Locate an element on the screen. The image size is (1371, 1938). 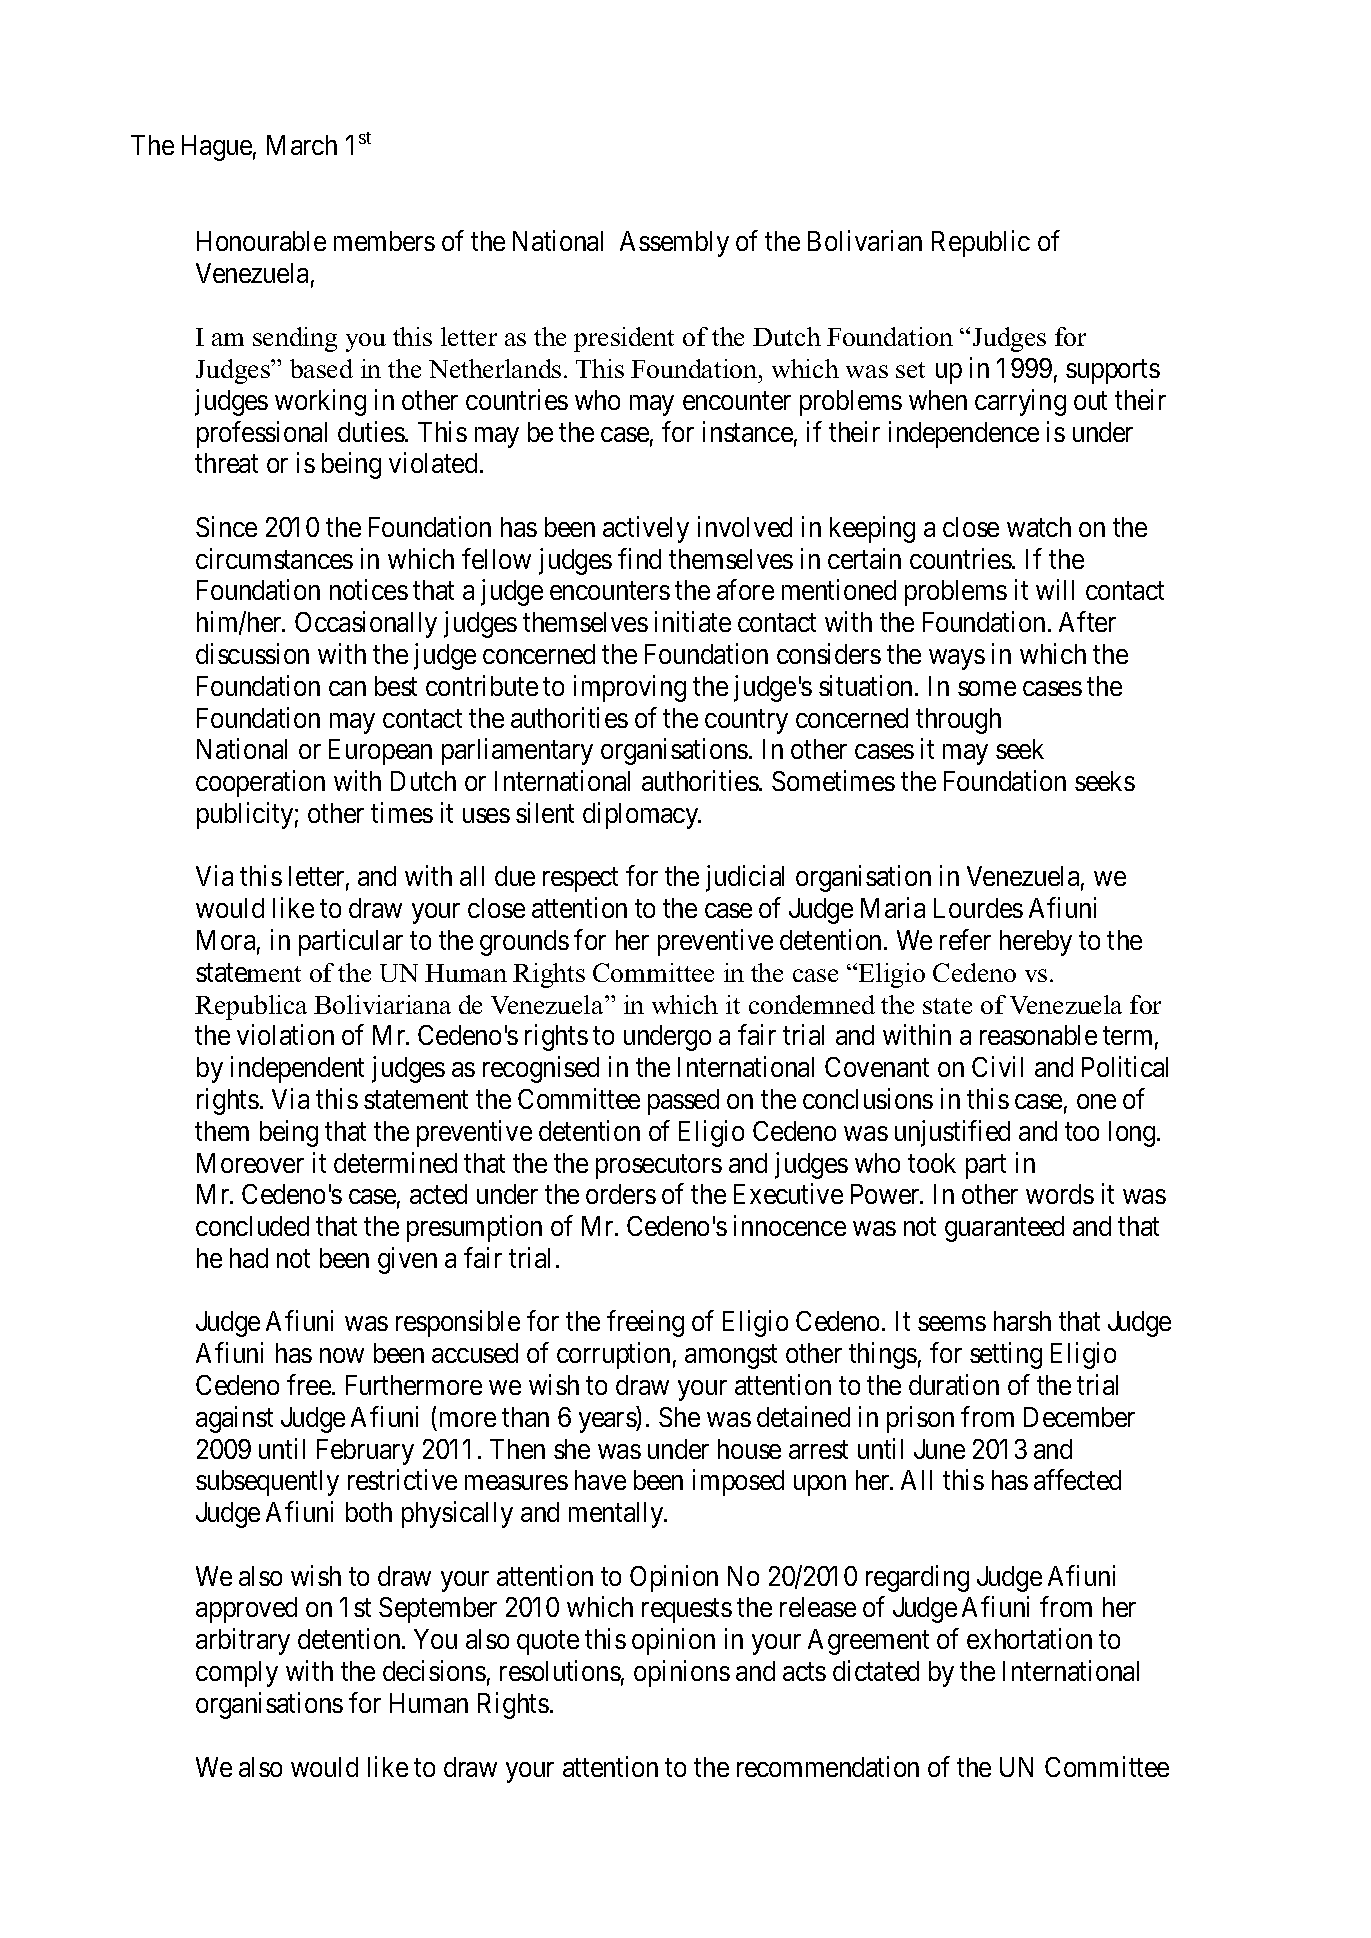
harsh is located at coordinates (1022, 1321).
